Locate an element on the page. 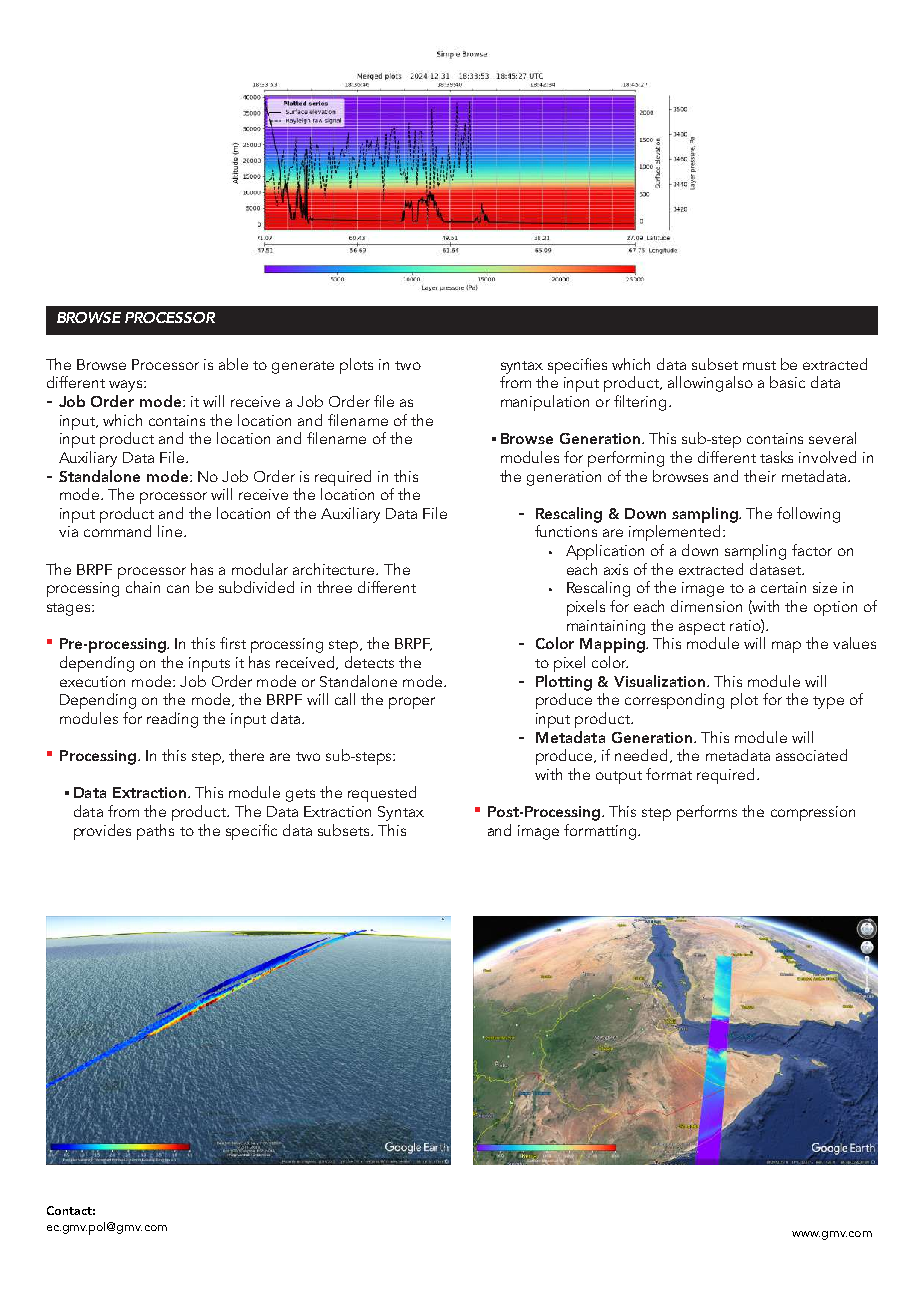 The height and width of the page is (1308, 924). basic is located at coordinates (787, 382).
